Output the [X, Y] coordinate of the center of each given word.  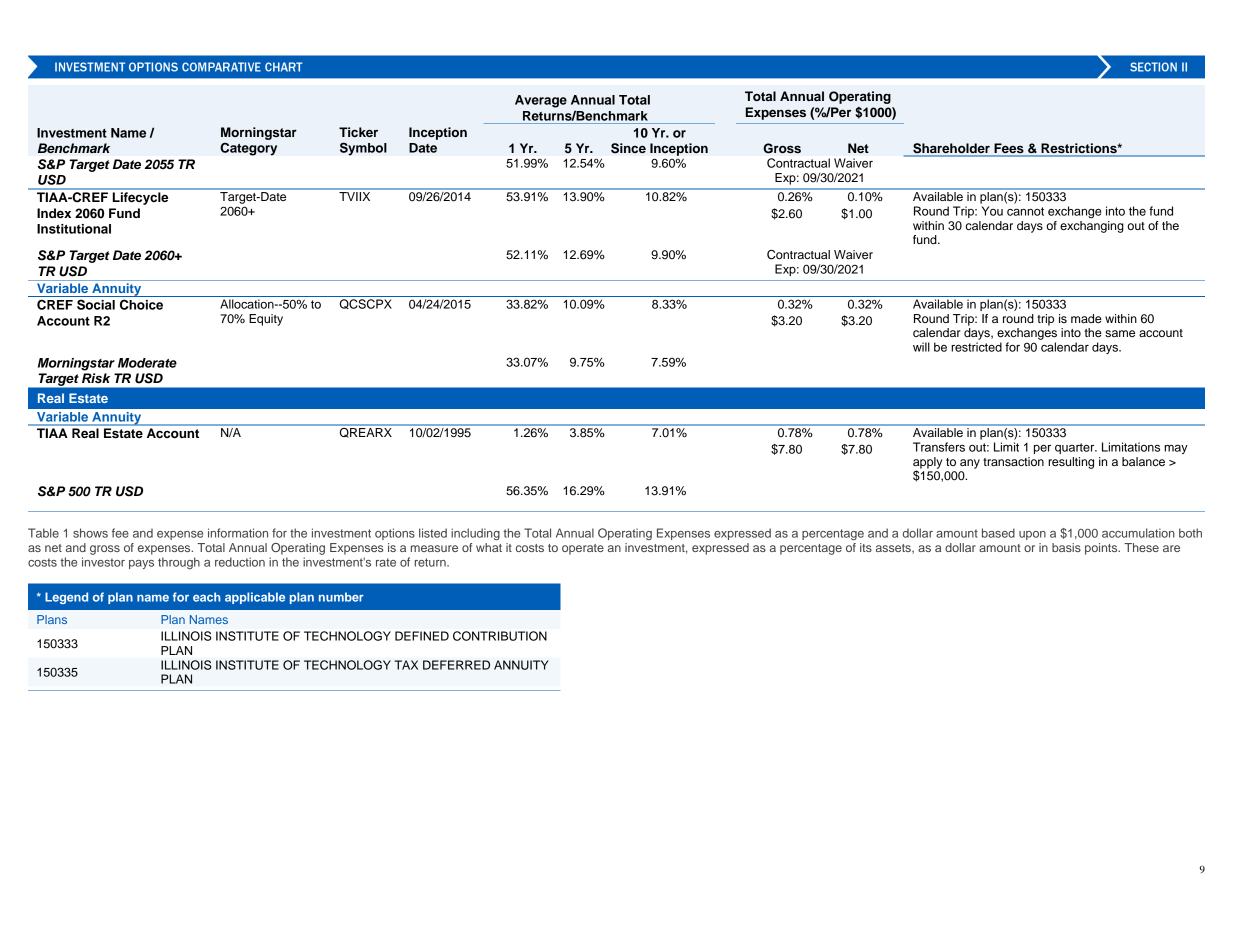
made [1086, 318]
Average [541, 101]
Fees [1009, 149]
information [238, 533]
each [207, 597]
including [475, 534]
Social [96, 304]
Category [248, 149]
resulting [1071, 463]
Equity [266, 320]
